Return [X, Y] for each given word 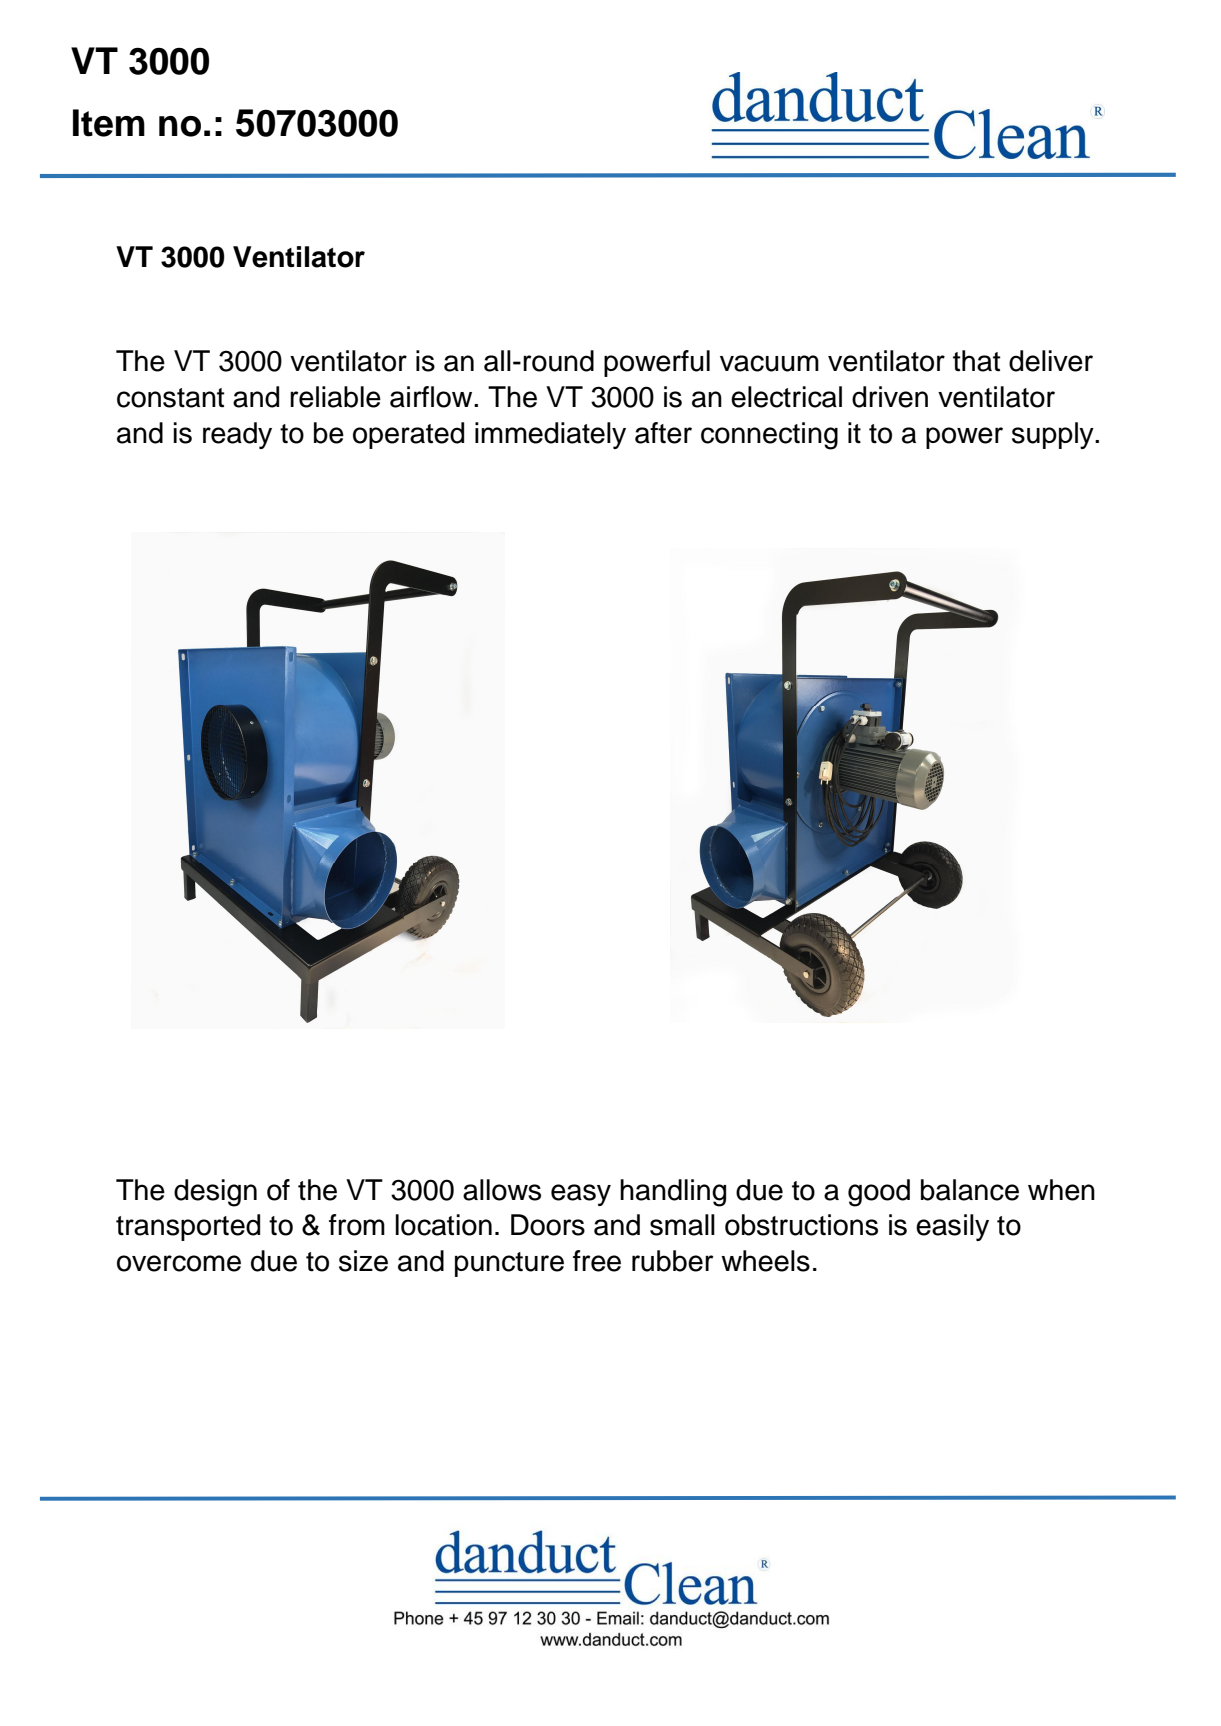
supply [1054, 435]
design [215, 1193]
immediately [550, 435]
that [977, 361]
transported [188, 1227]
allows [502, 1190]
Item [109, 123]
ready [237, 435]
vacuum [769, 363]
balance [970, 1190]
